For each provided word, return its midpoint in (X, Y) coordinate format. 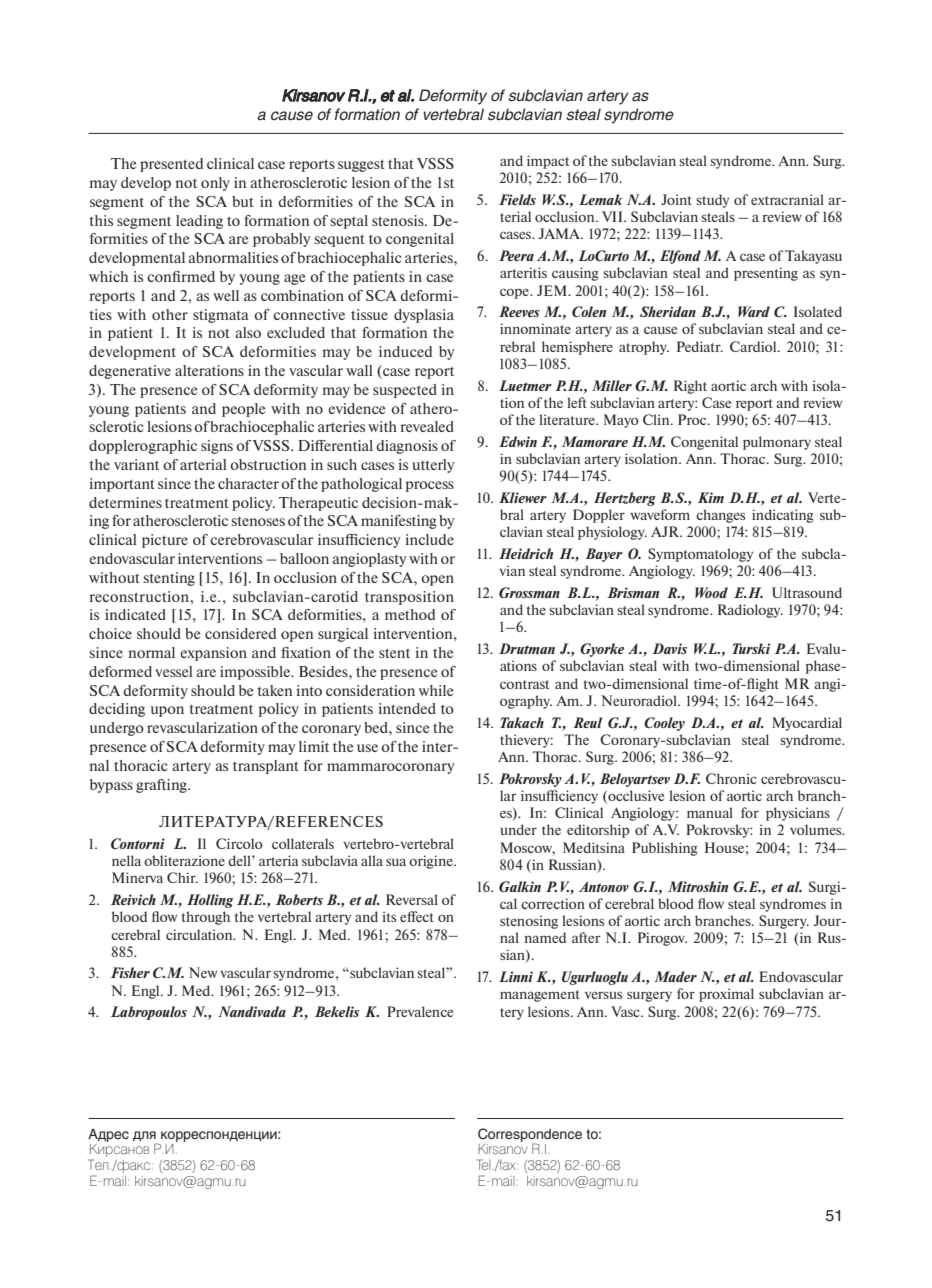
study (712, 201)
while (436, 690)
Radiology (750, 611)
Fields (517, 199)
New (203, 972)
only (215, 184)
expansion (213, 654)
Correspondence (530, 1136)
